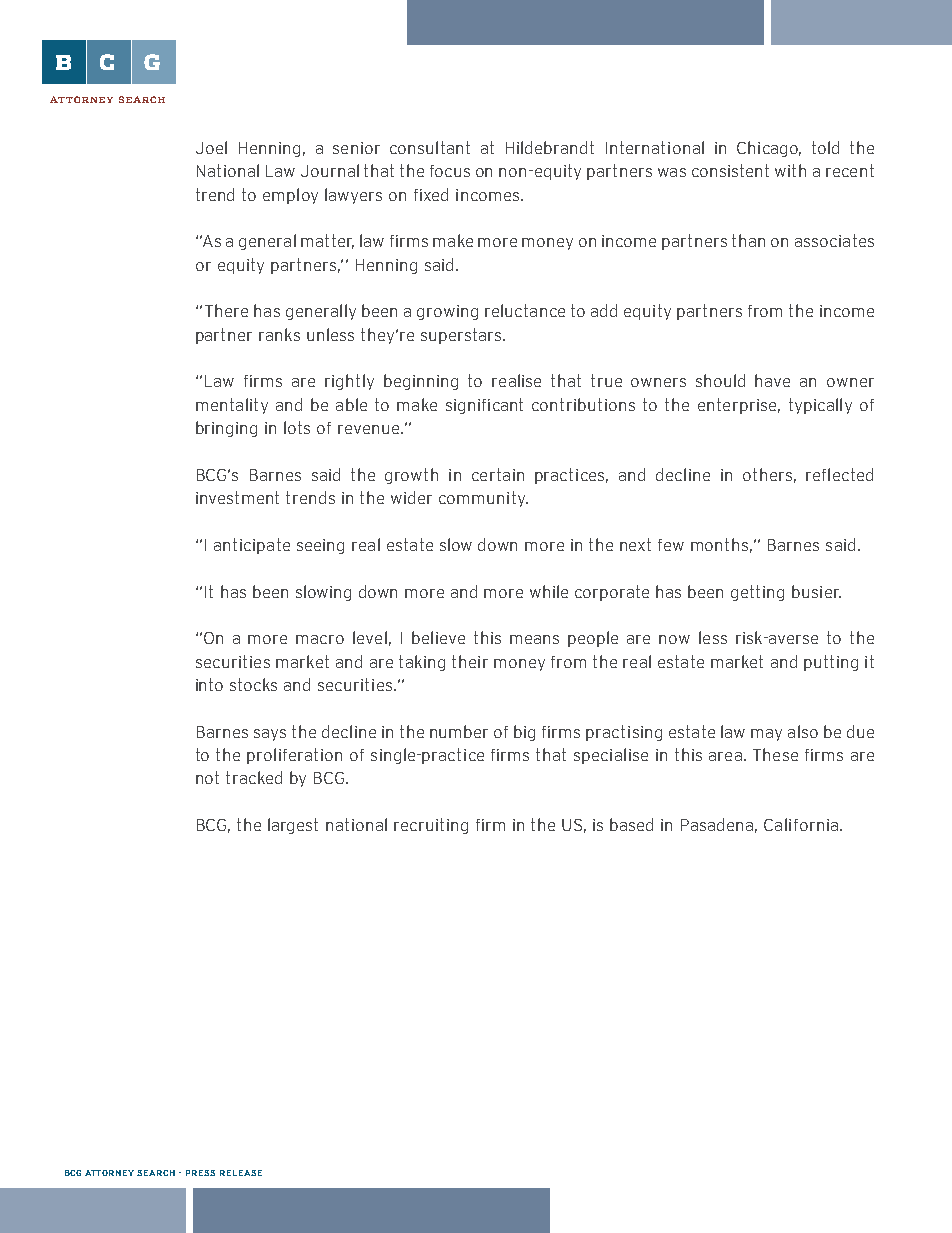 The height and width of the document is (1233, 952). Describe the element at coordinates (241, 1173) in the document. I see `RELEASE` at that location.
